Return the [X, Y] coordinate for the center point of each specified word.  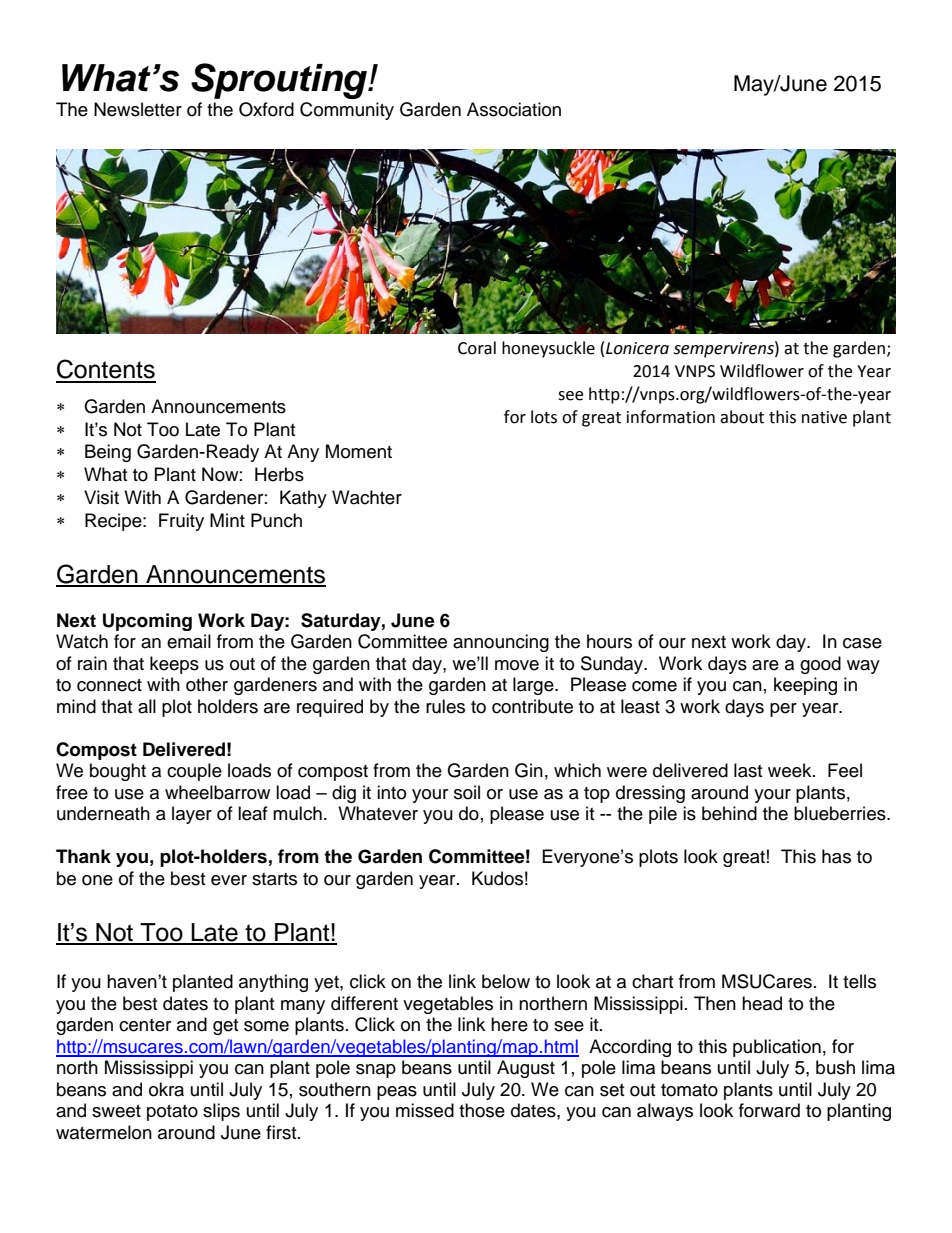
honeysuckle [548, 349]
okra [166, 1089]
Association [514, 109]
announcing [501, 643]
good [820, 665]
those [482, 1110]
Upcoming [147, 622]
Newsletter [138, 109]
